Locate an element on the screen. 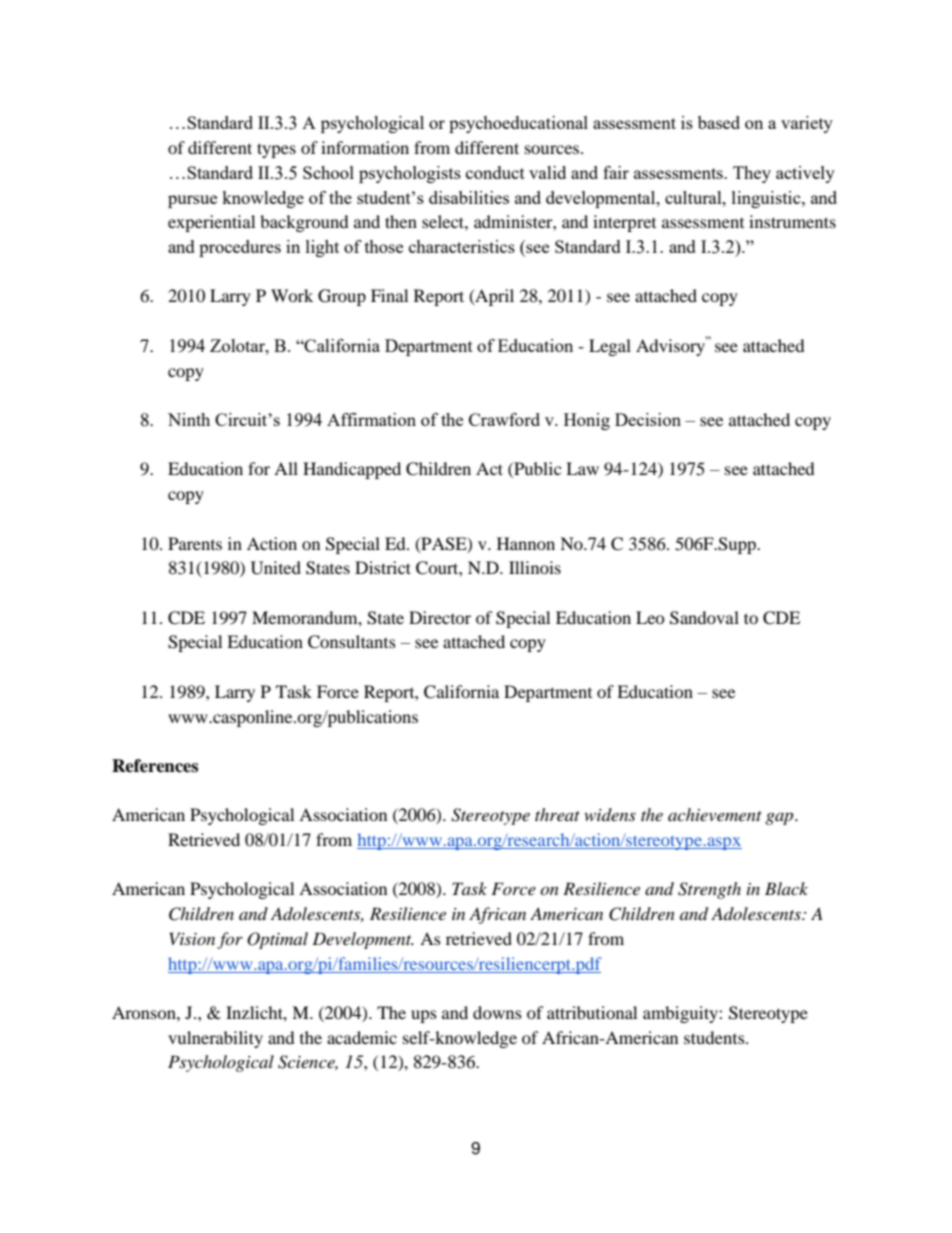 This screenshot has width=952, height=1233. Sandoval is located at coordinates (704, 618).
